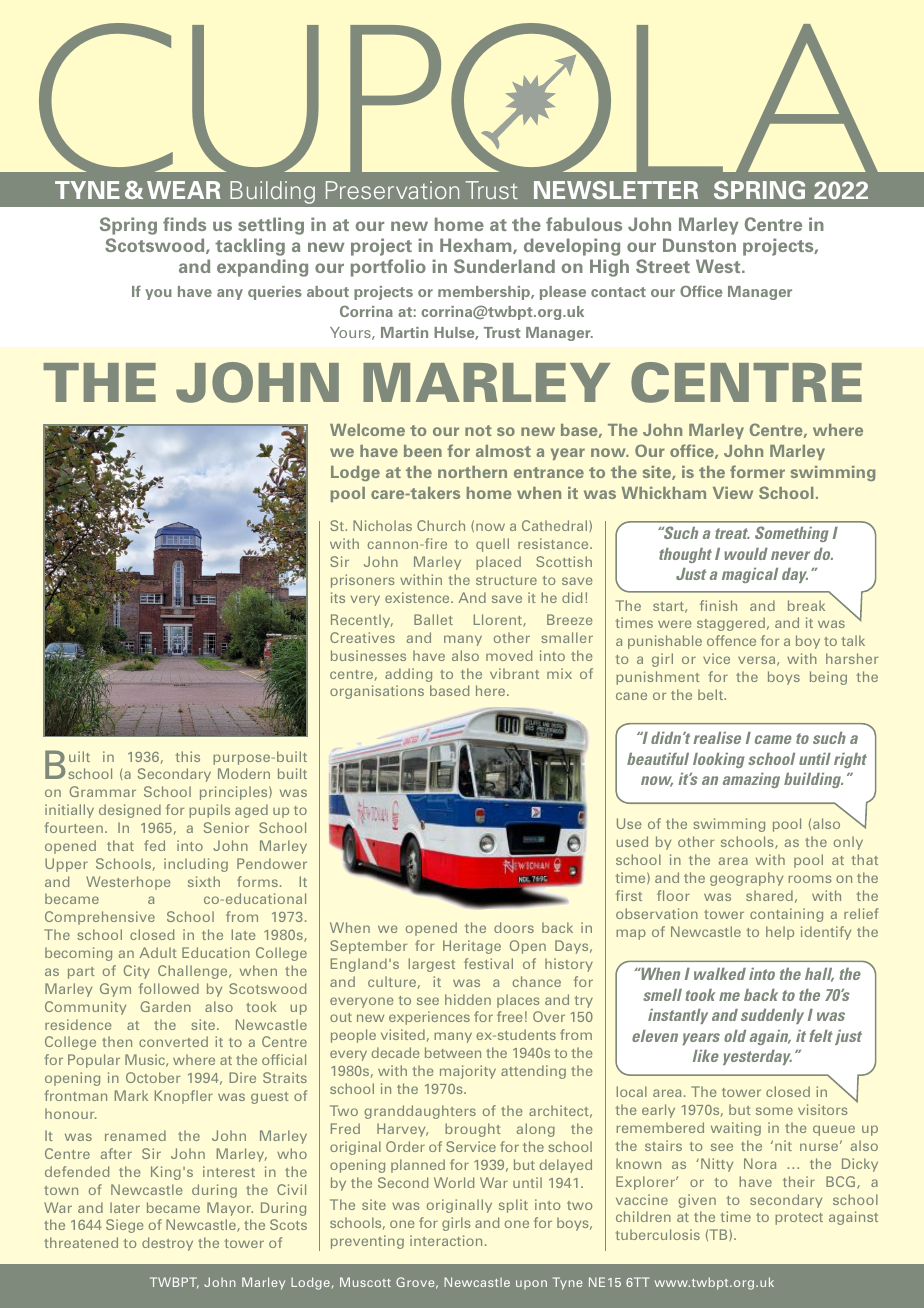  What do you see at coordinates (173, 1041) in the image?
I see `converted` at bounding box center [173, 1041].
